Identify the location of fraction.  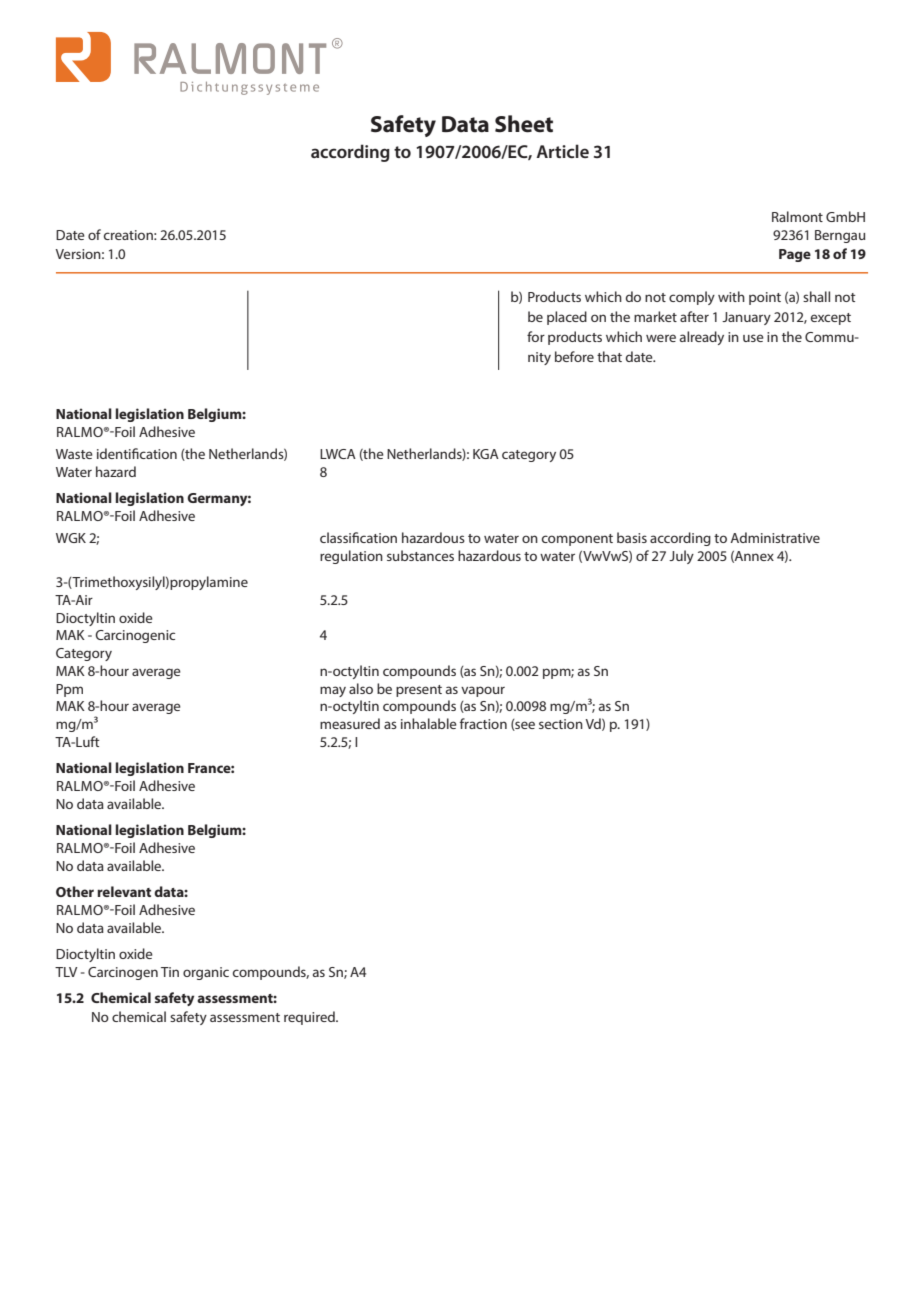
(483, 723).
